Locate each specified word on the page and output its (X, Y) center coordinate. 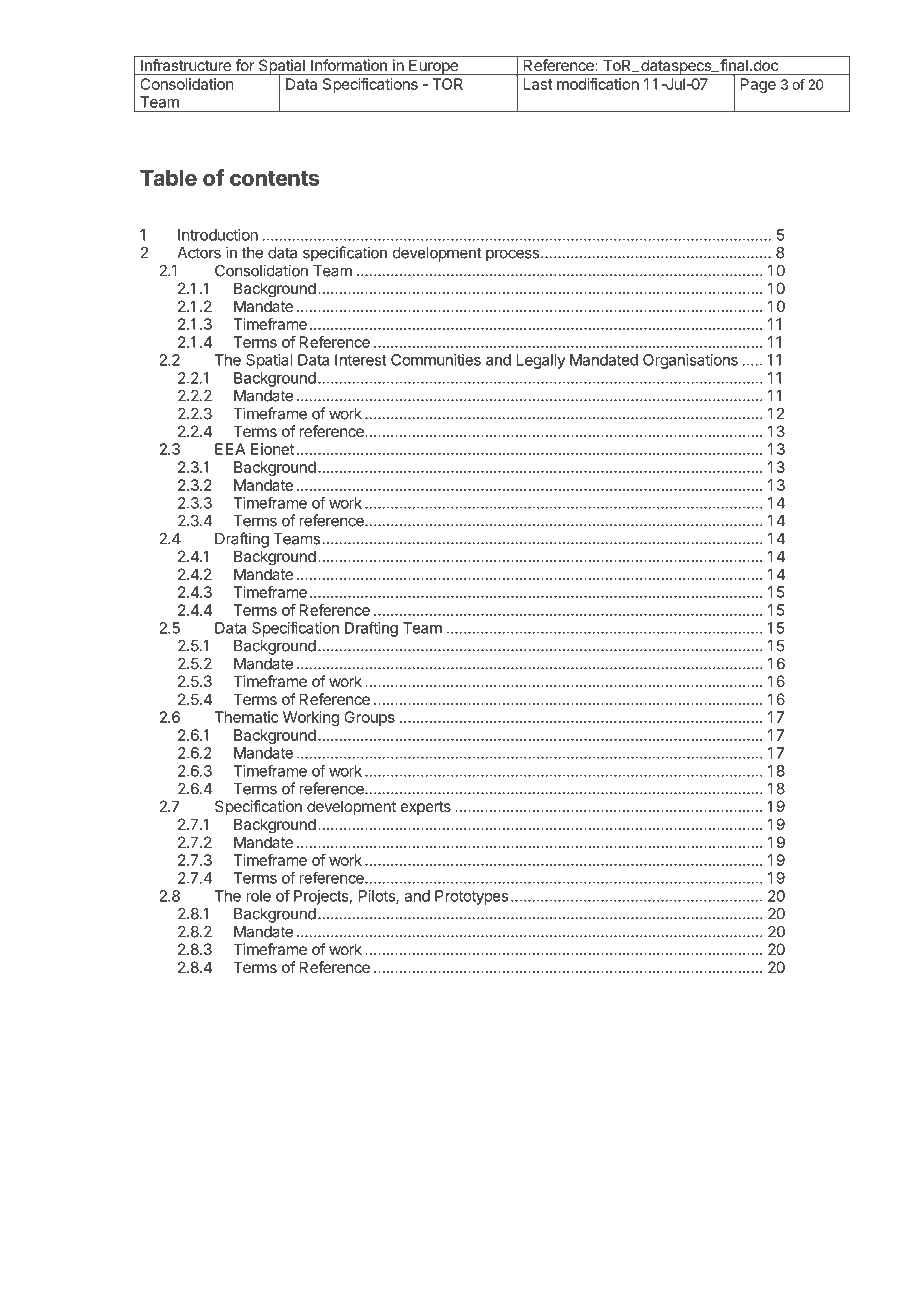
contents (274, 178)
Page (758, 85)
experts (426, 808)
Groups (369, 718)
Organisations (690, 361)
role (258, 896)
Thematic (247, 717)
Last (538, 84)
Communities (436, 360)
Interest (361, 360)
